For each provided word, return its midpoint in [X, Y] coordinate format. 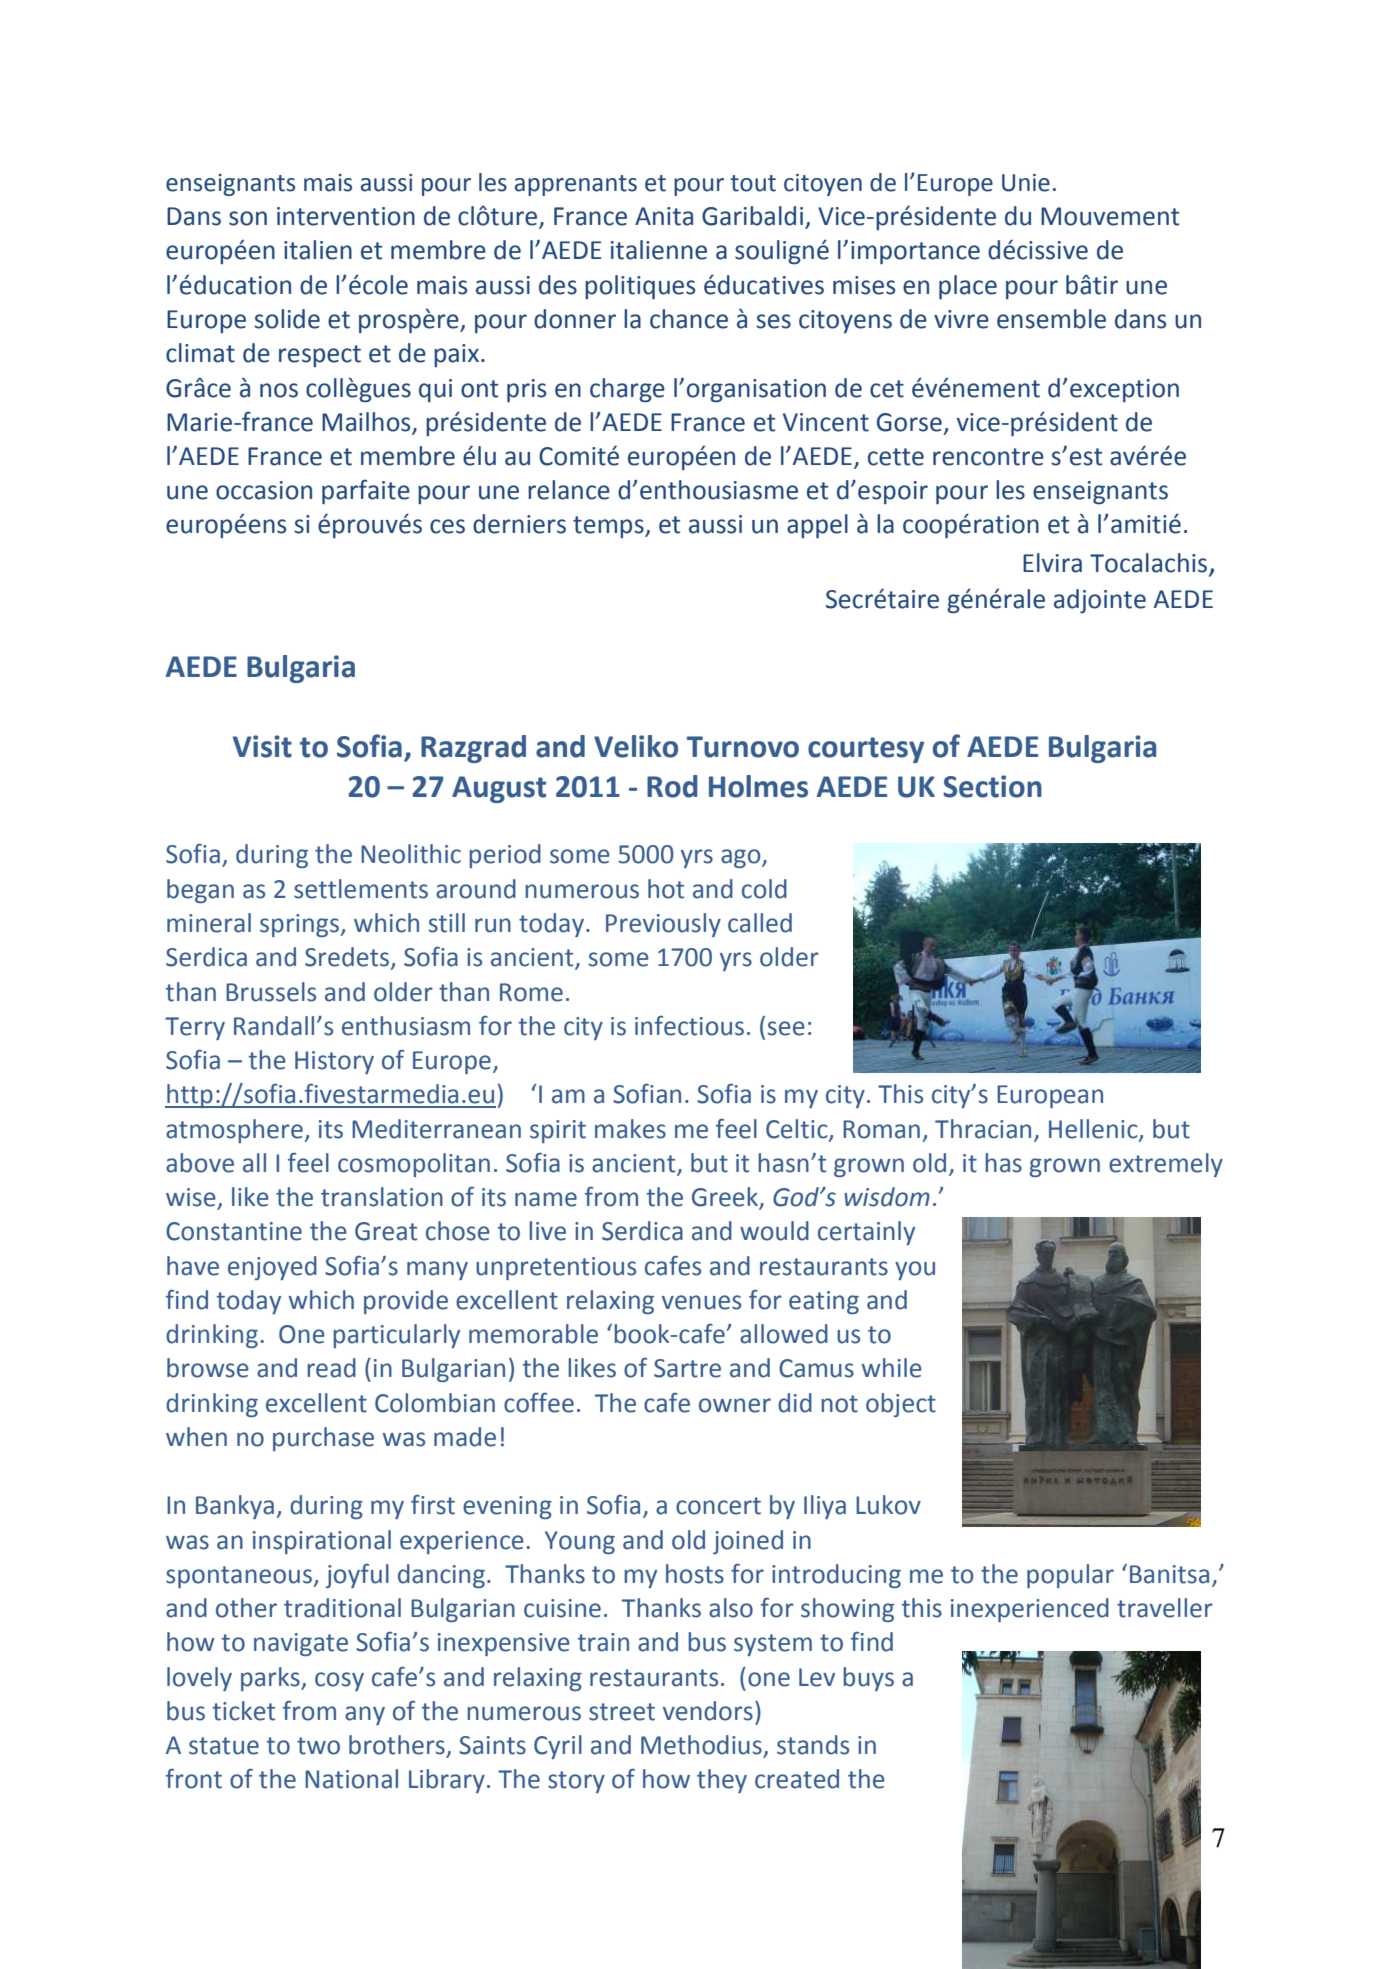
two [318, 1746]
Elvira [1052, 563]
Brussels [271, 992]
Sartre [687, 1368]
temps [609, 527]
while [892, 1368]
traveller [1165, 1608]
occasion [264, 490]
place [968, 287]
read [331, 1368]
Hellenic [1094, 1129]
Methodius [701, 1745]
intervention [346, 216]
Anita [664, 216]
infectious [689, 1026]
